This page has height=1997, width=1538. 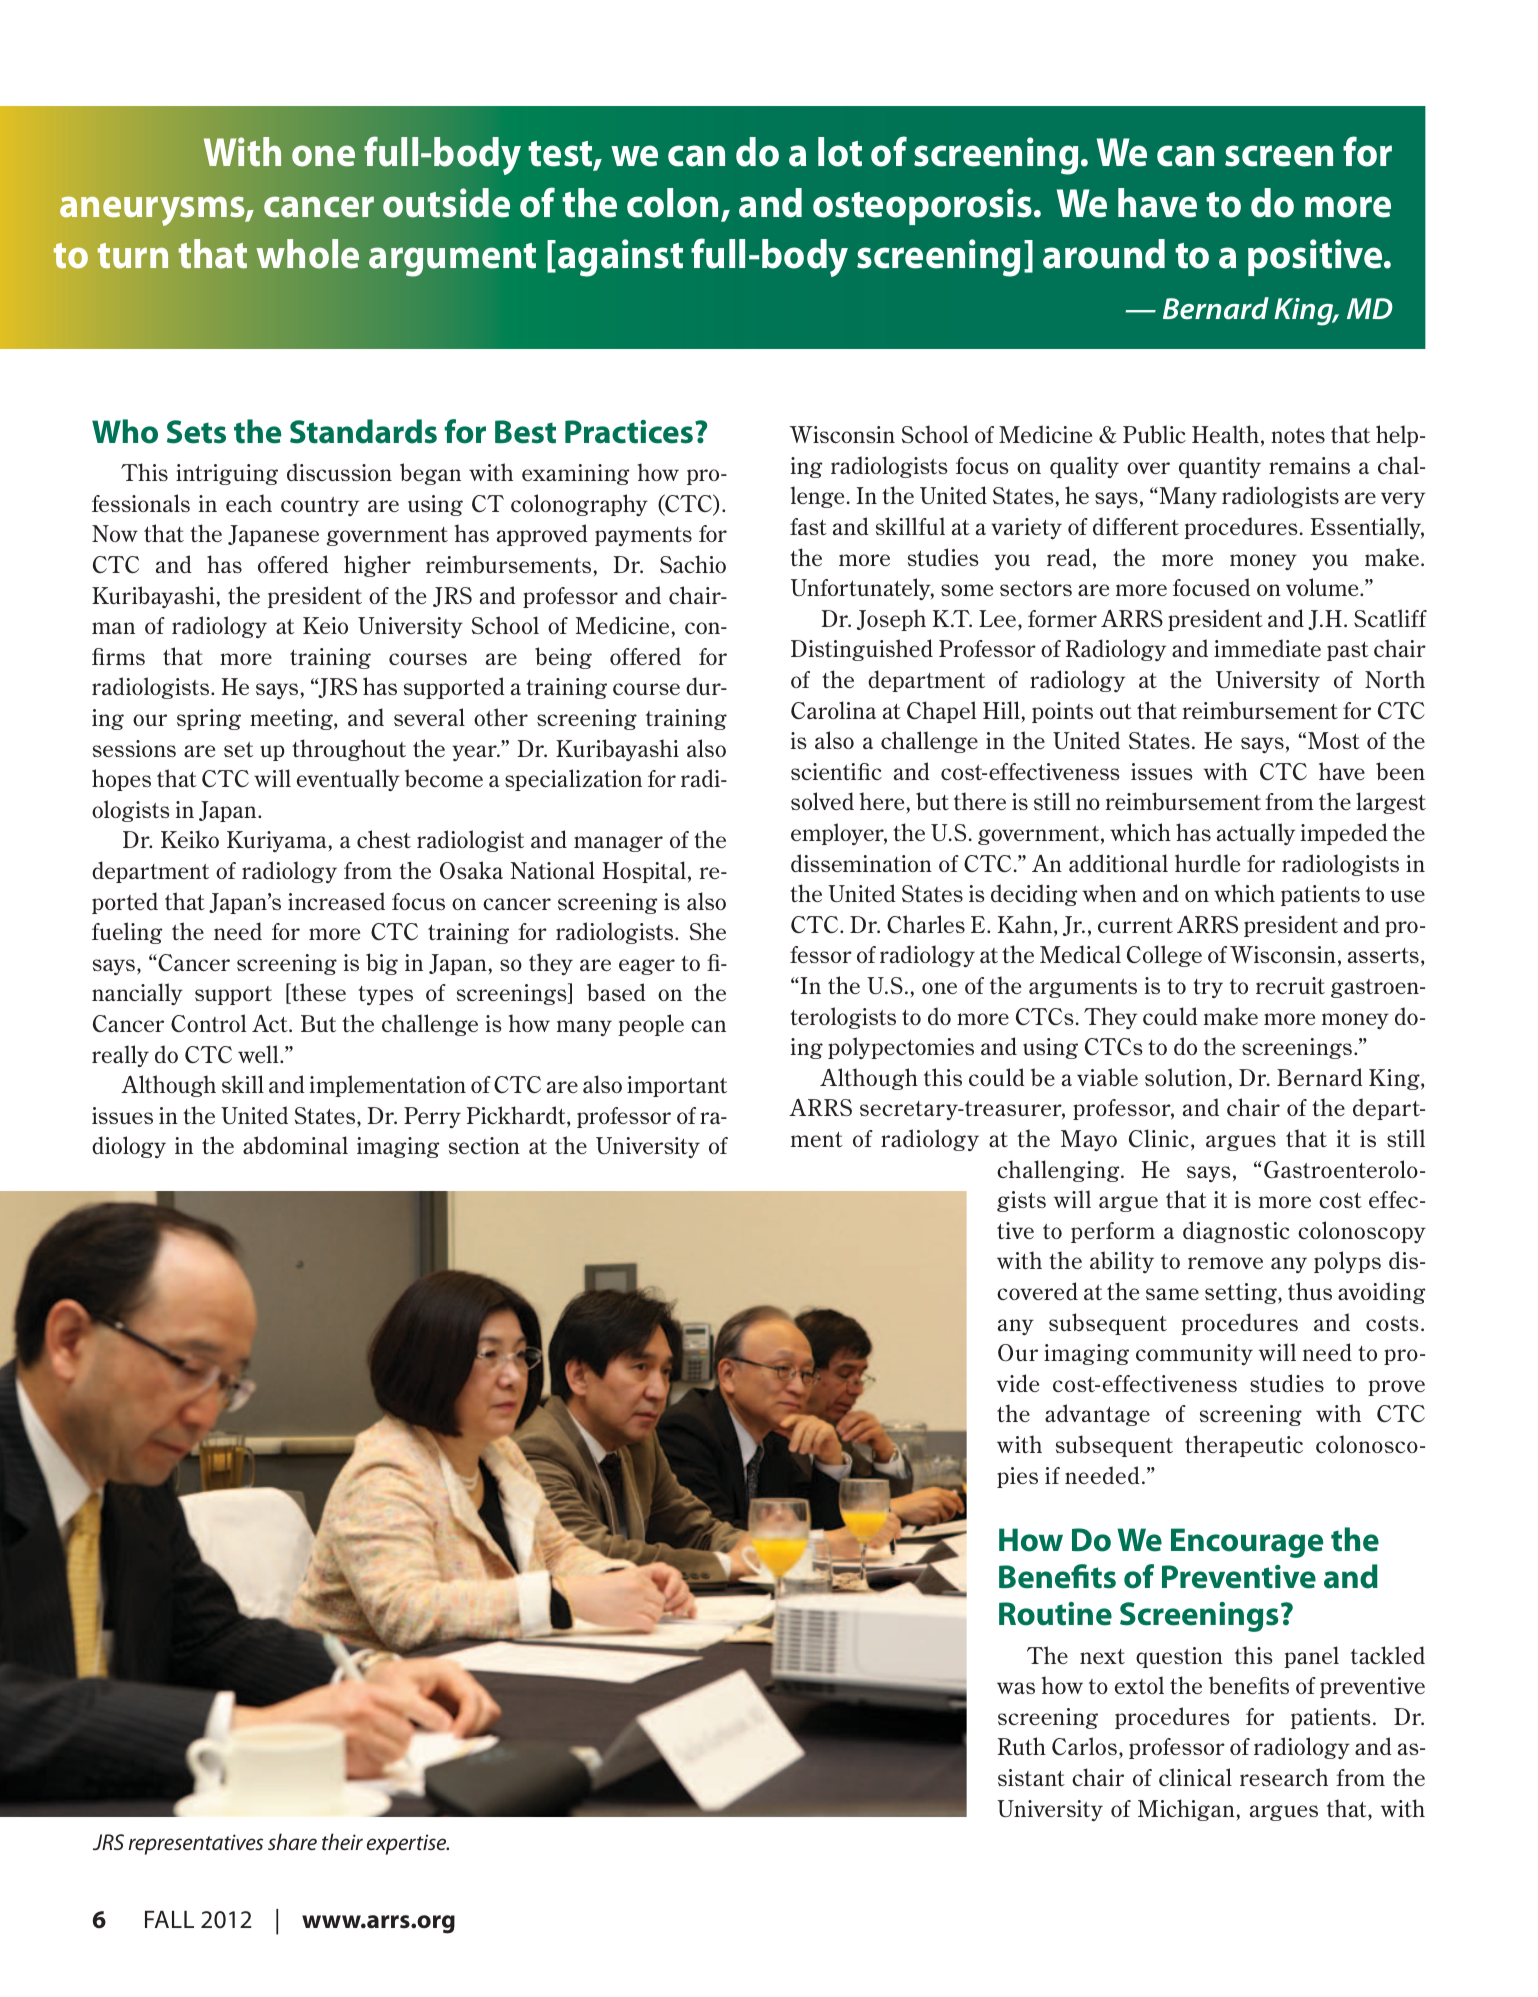 What do you see at coordinates (1290, 985) in the page?
I see `recruit` at bounding box center [1290, 985].
